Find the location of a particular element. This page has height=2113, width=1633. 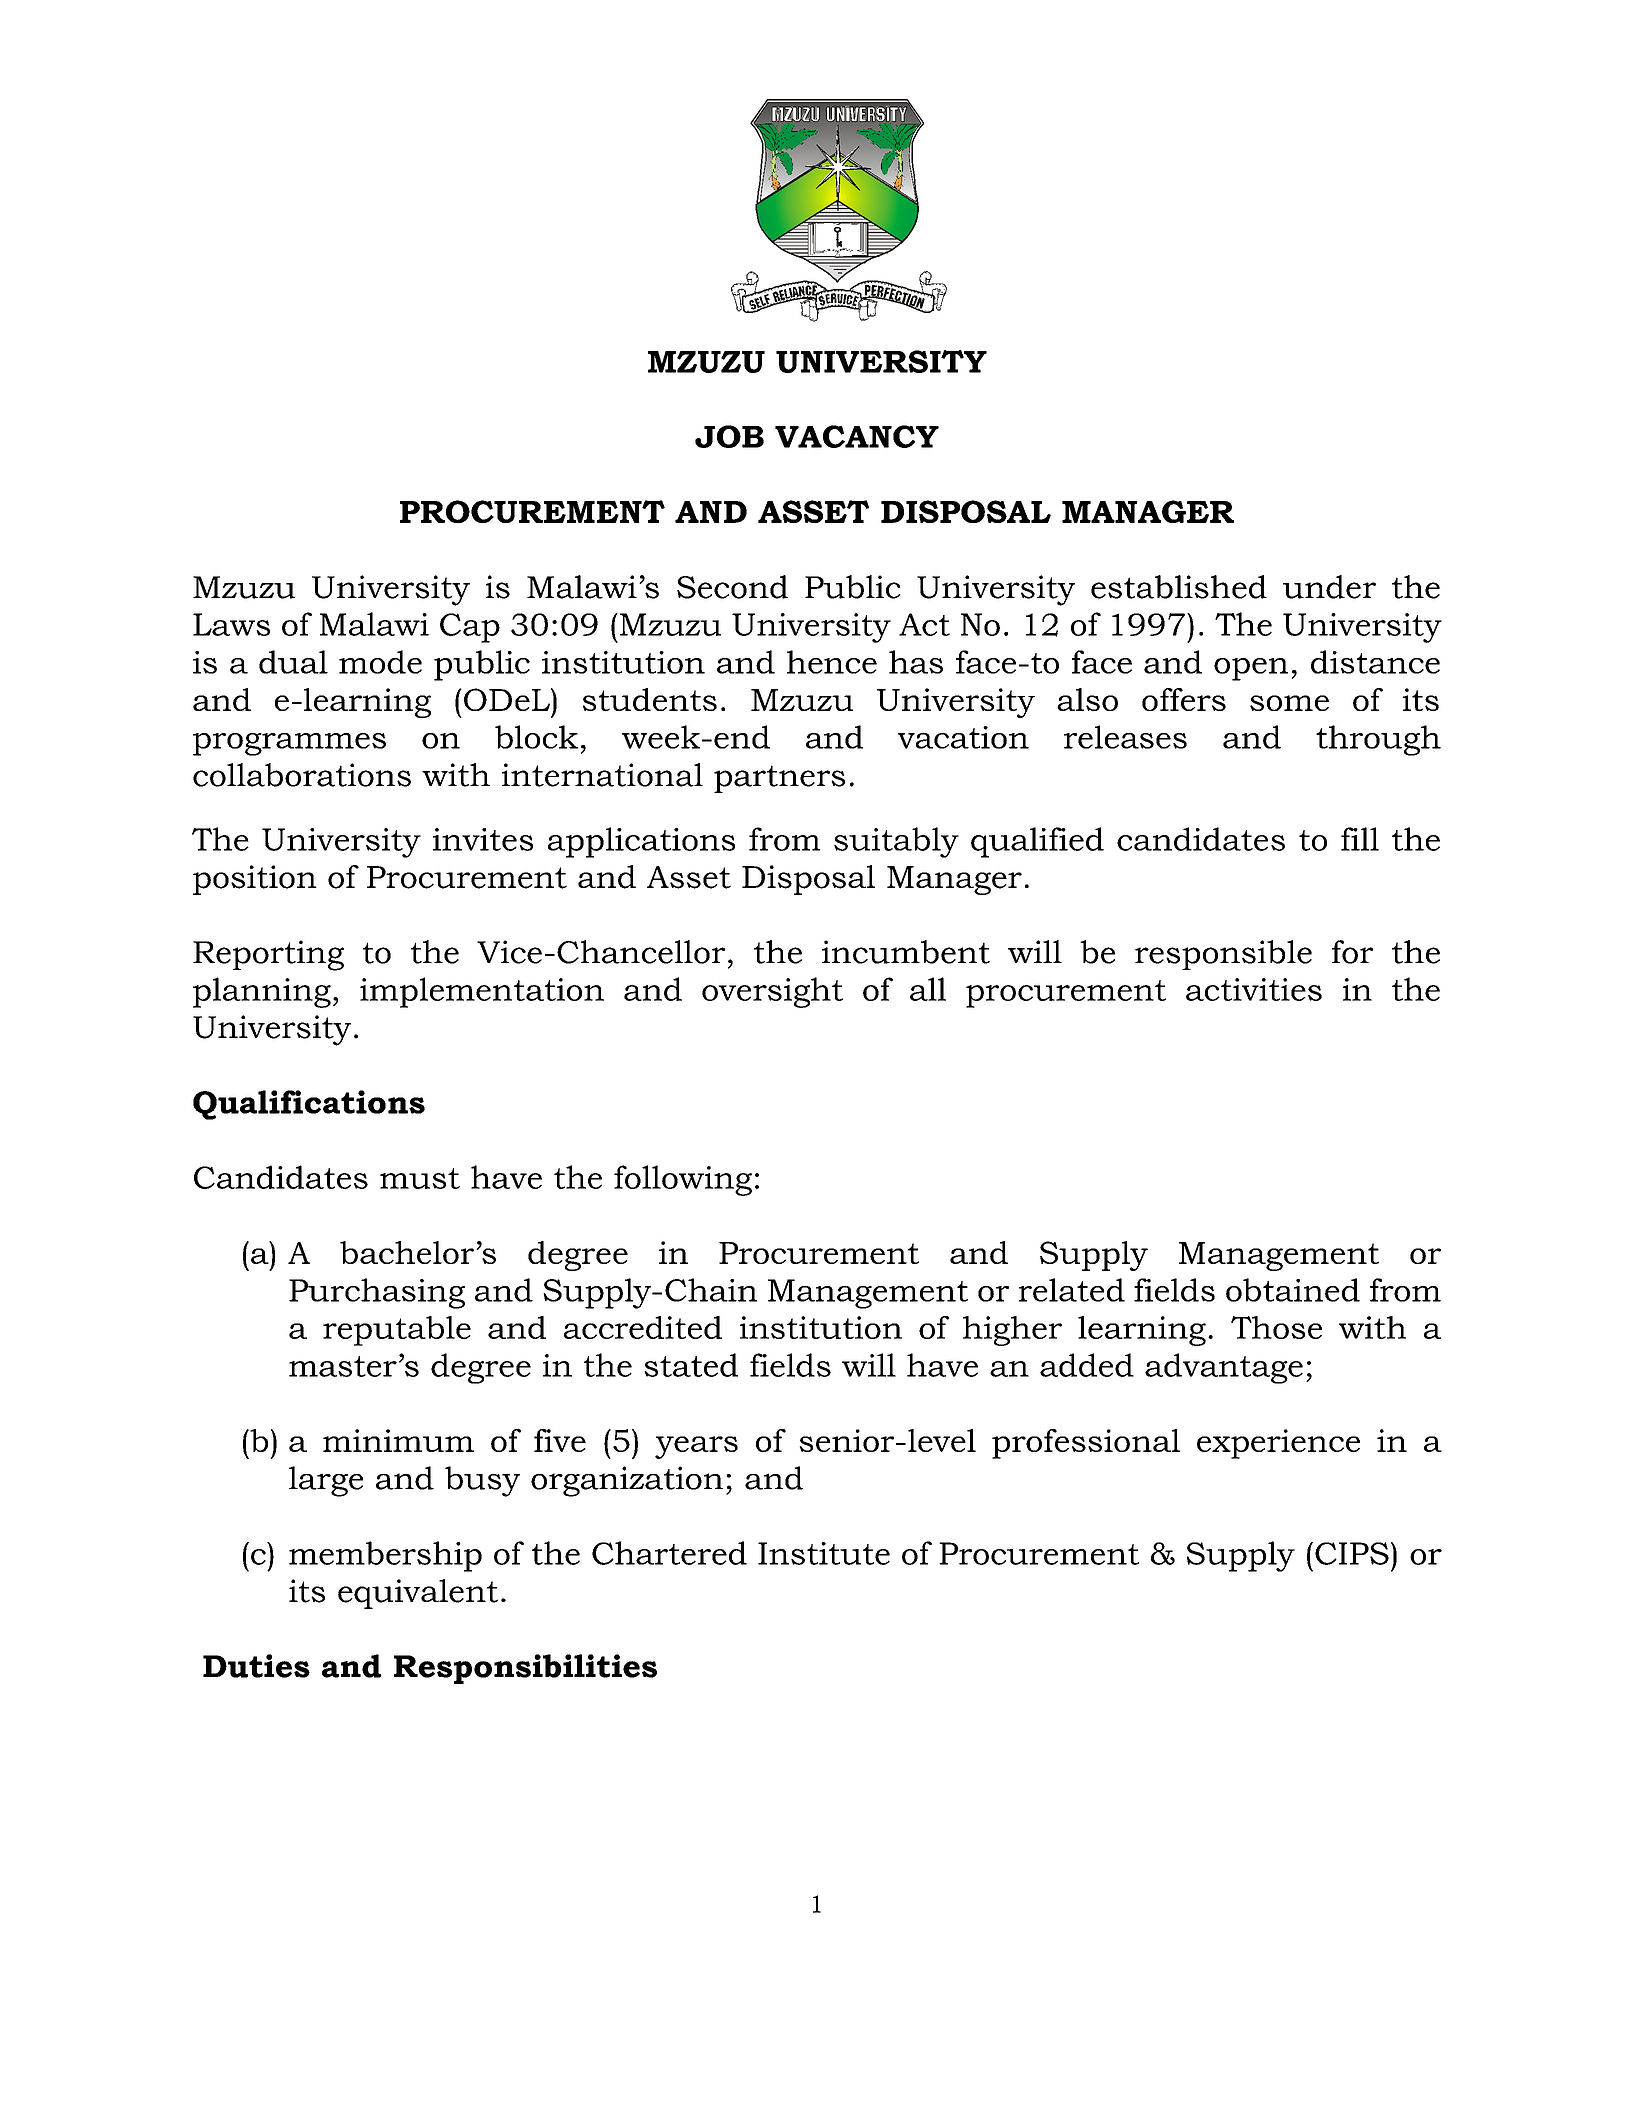

Purchasing is located at coordinates (377, 1293).
